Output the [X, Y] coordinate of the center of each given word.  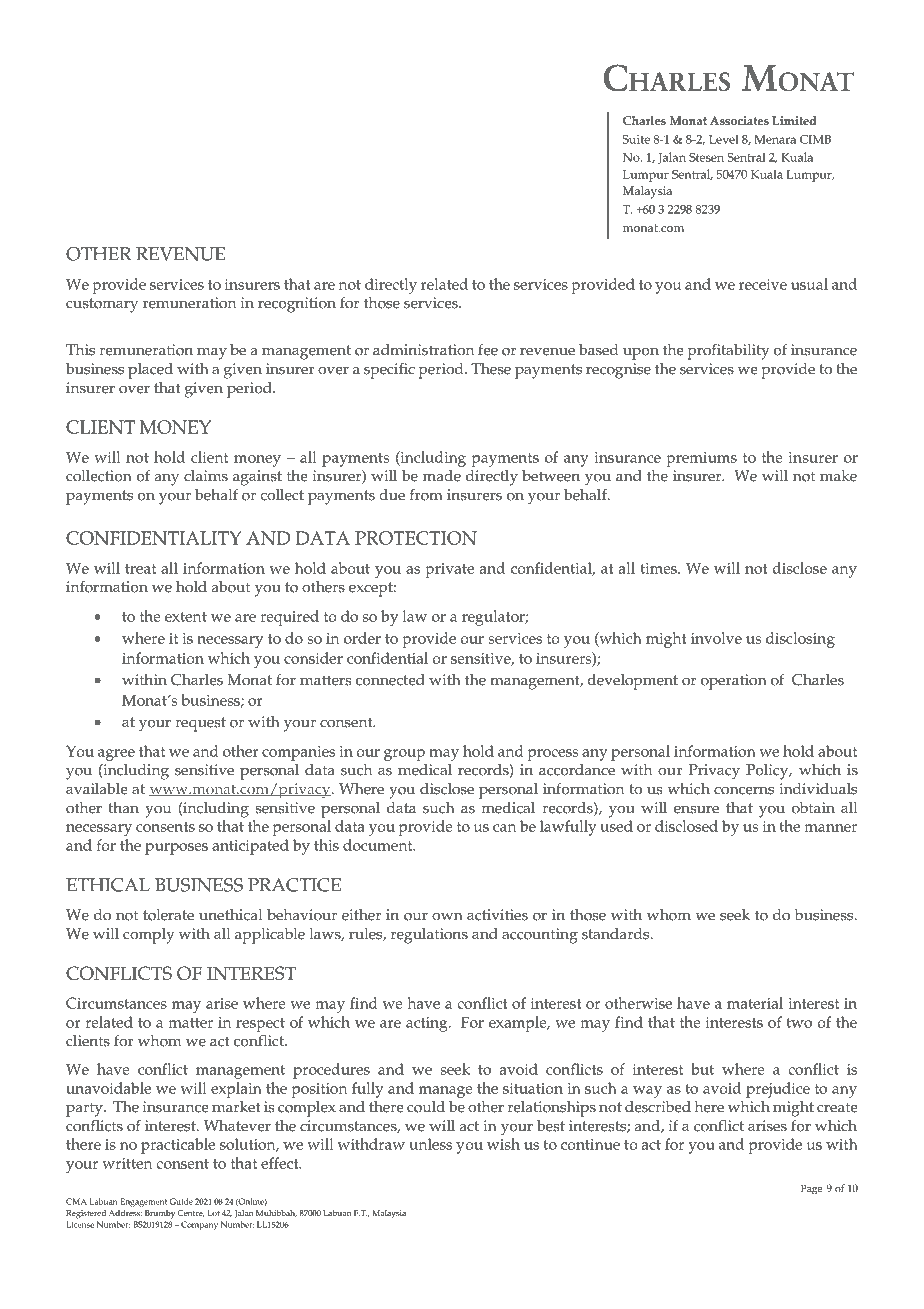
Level [724, 139]
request [200, 724]
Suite [636, 139]
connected [390, 680]
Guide [181, 1201]
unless [431, 1144]
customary [102, 305]
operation [734, 682]
